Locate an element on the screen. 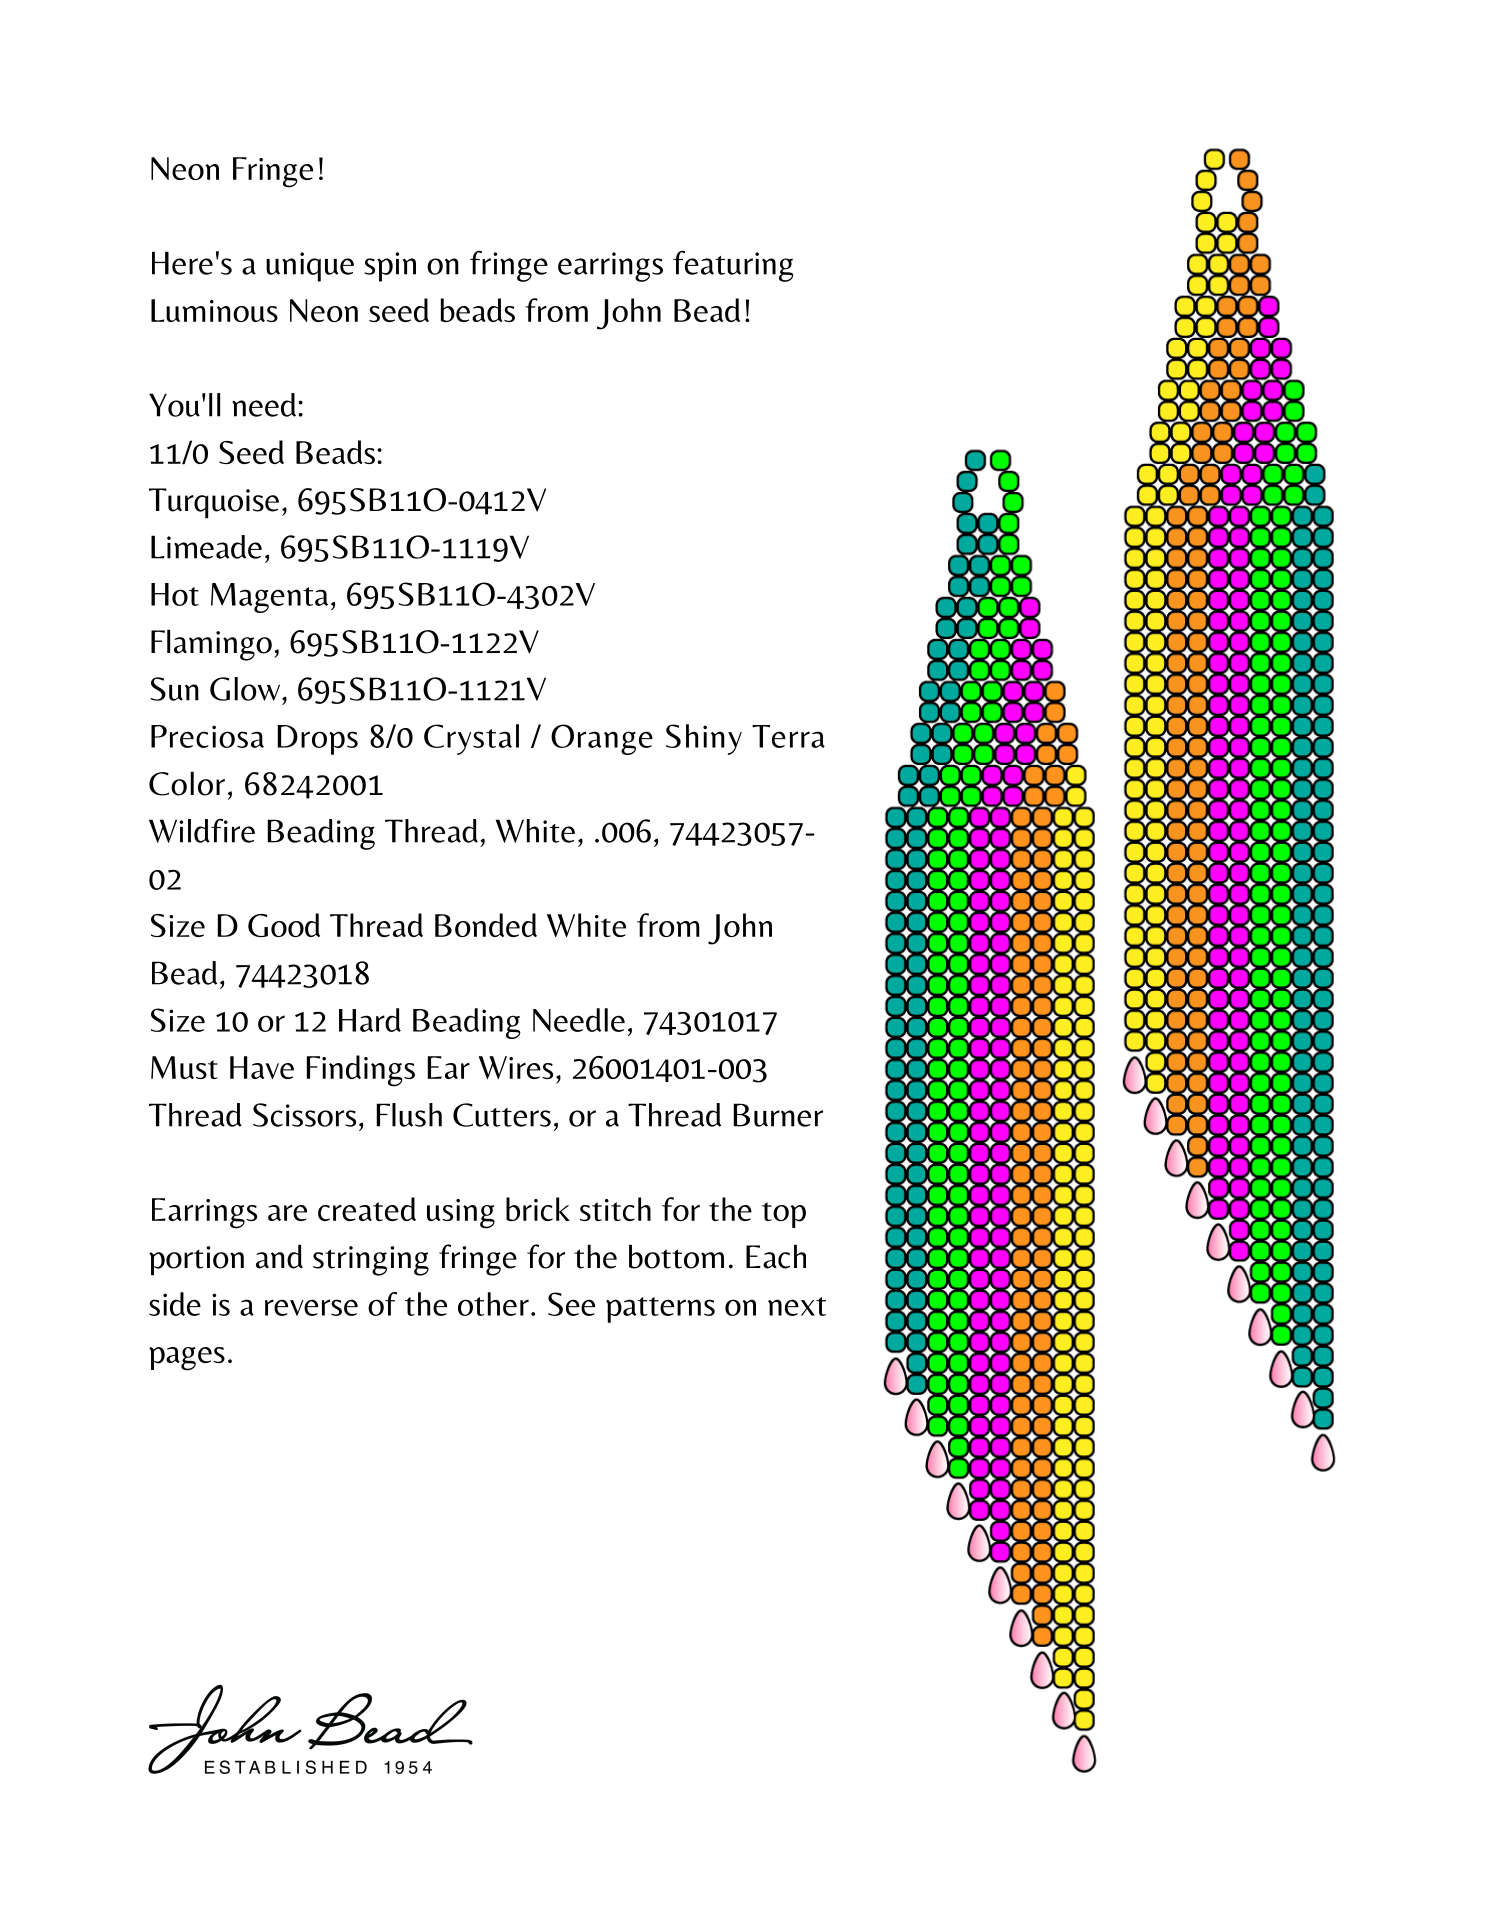  Magenta is located at coordinates (269, 598).
